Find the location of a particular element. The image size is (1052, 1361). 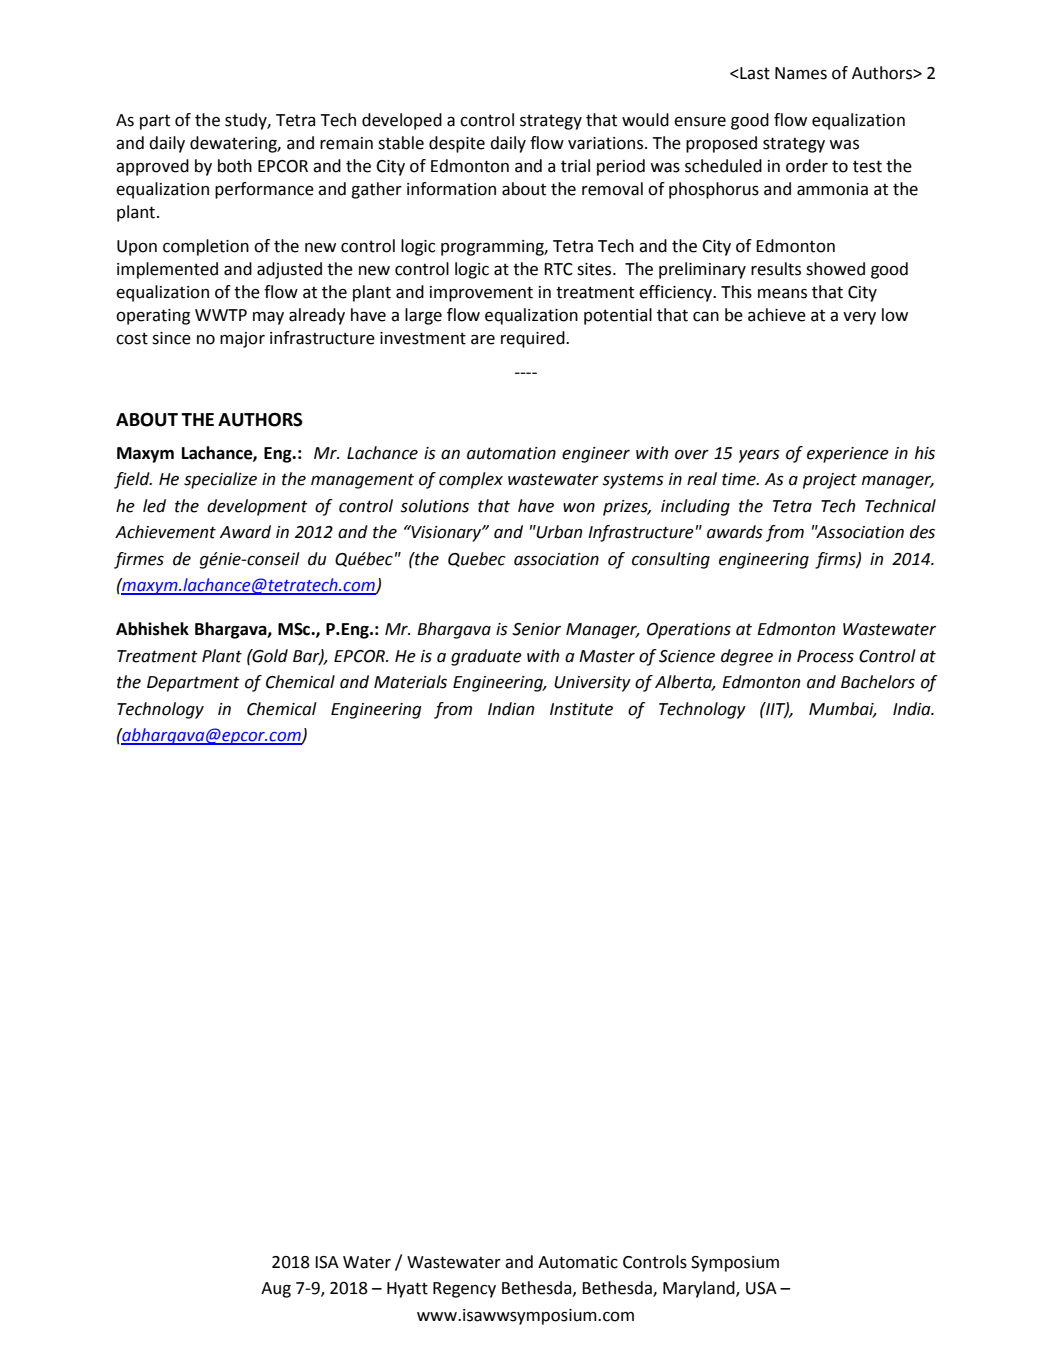

Names is located at coordinates (801, 73).
